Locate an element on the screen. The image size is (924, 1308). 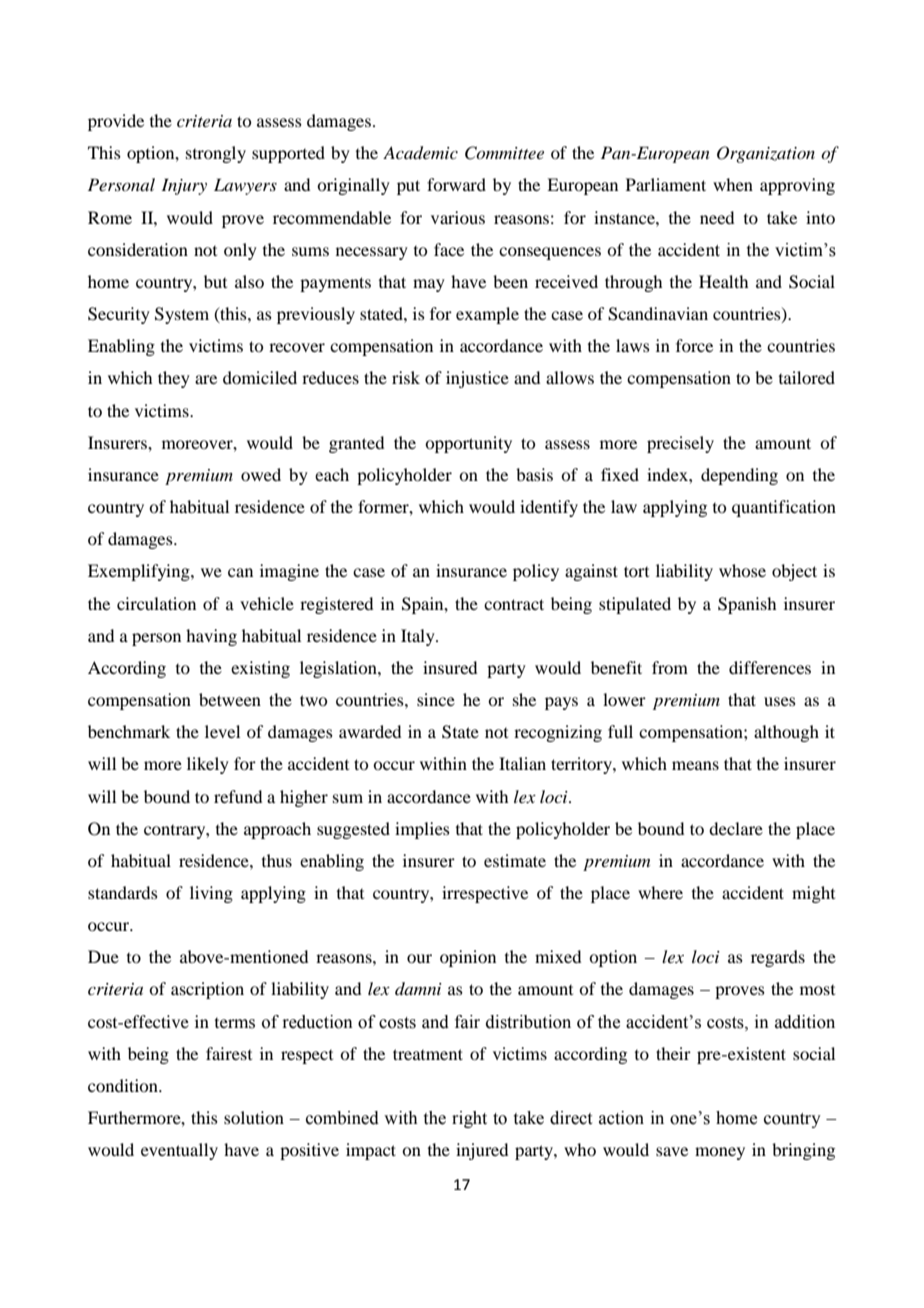
refund is located at coordinates (238, 796).
